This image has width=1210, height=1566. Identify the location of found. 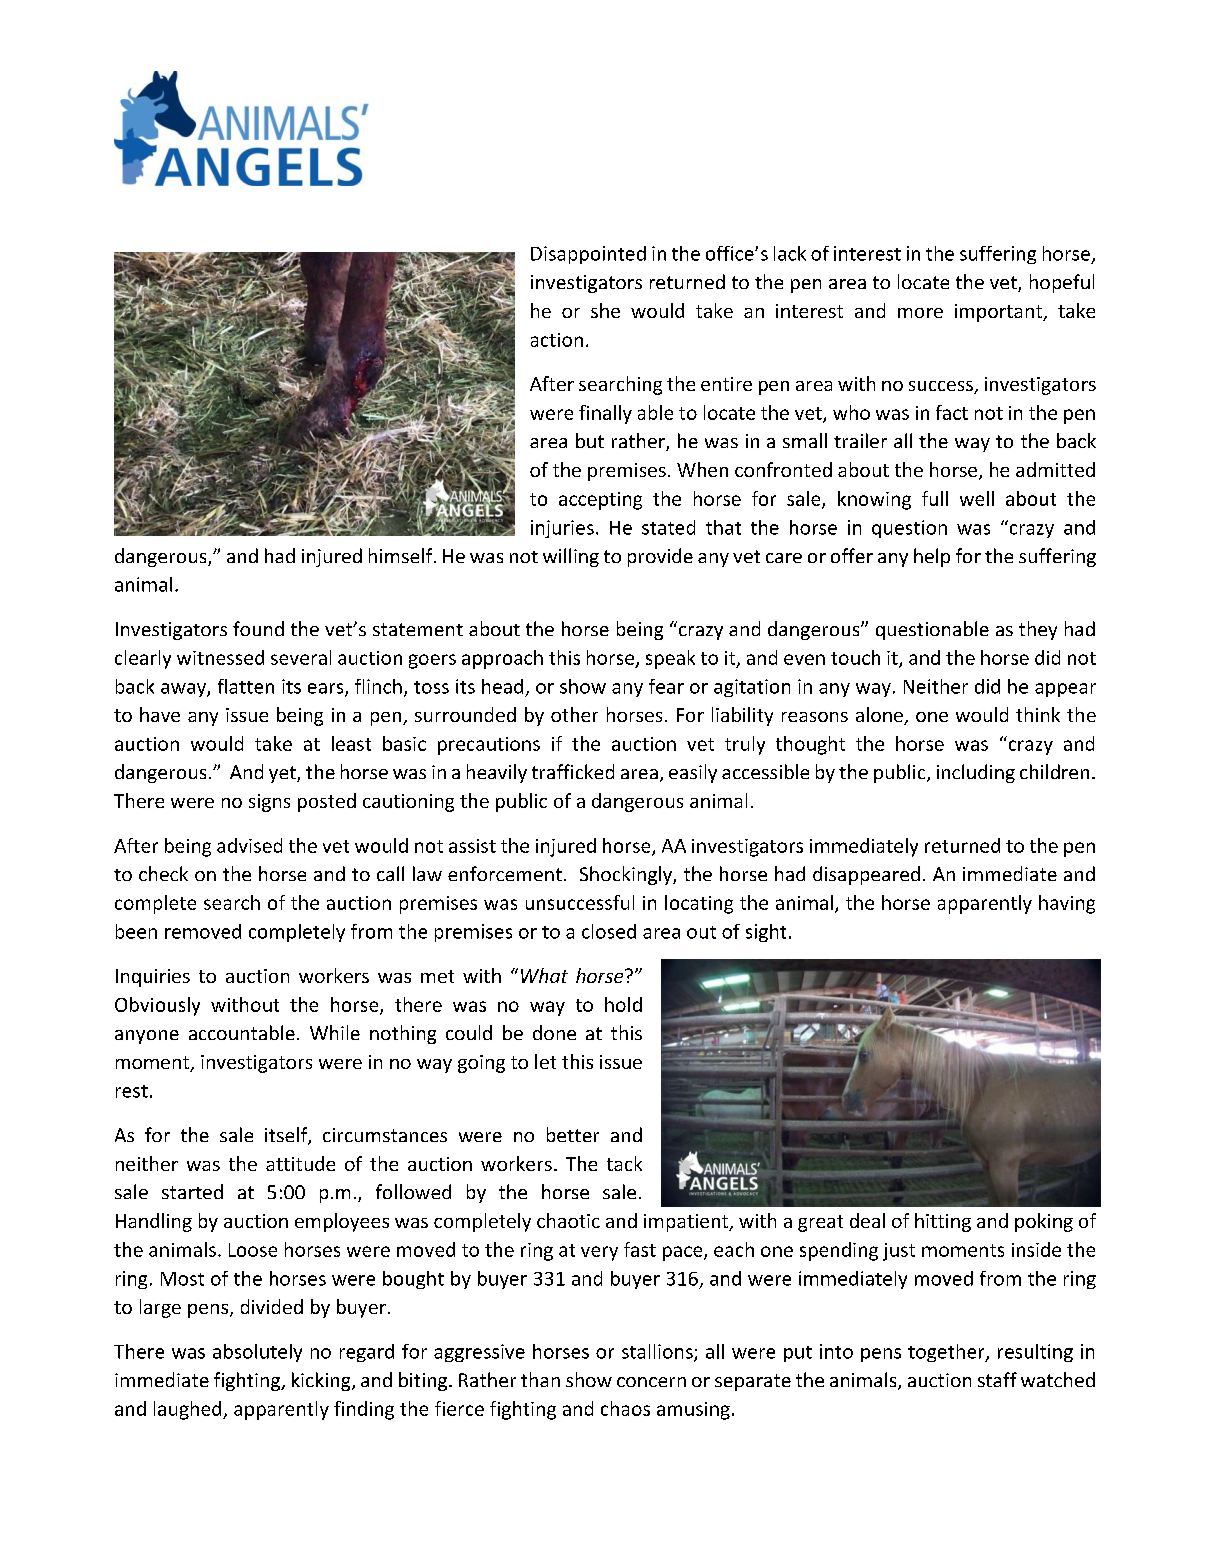
(258, 628).
